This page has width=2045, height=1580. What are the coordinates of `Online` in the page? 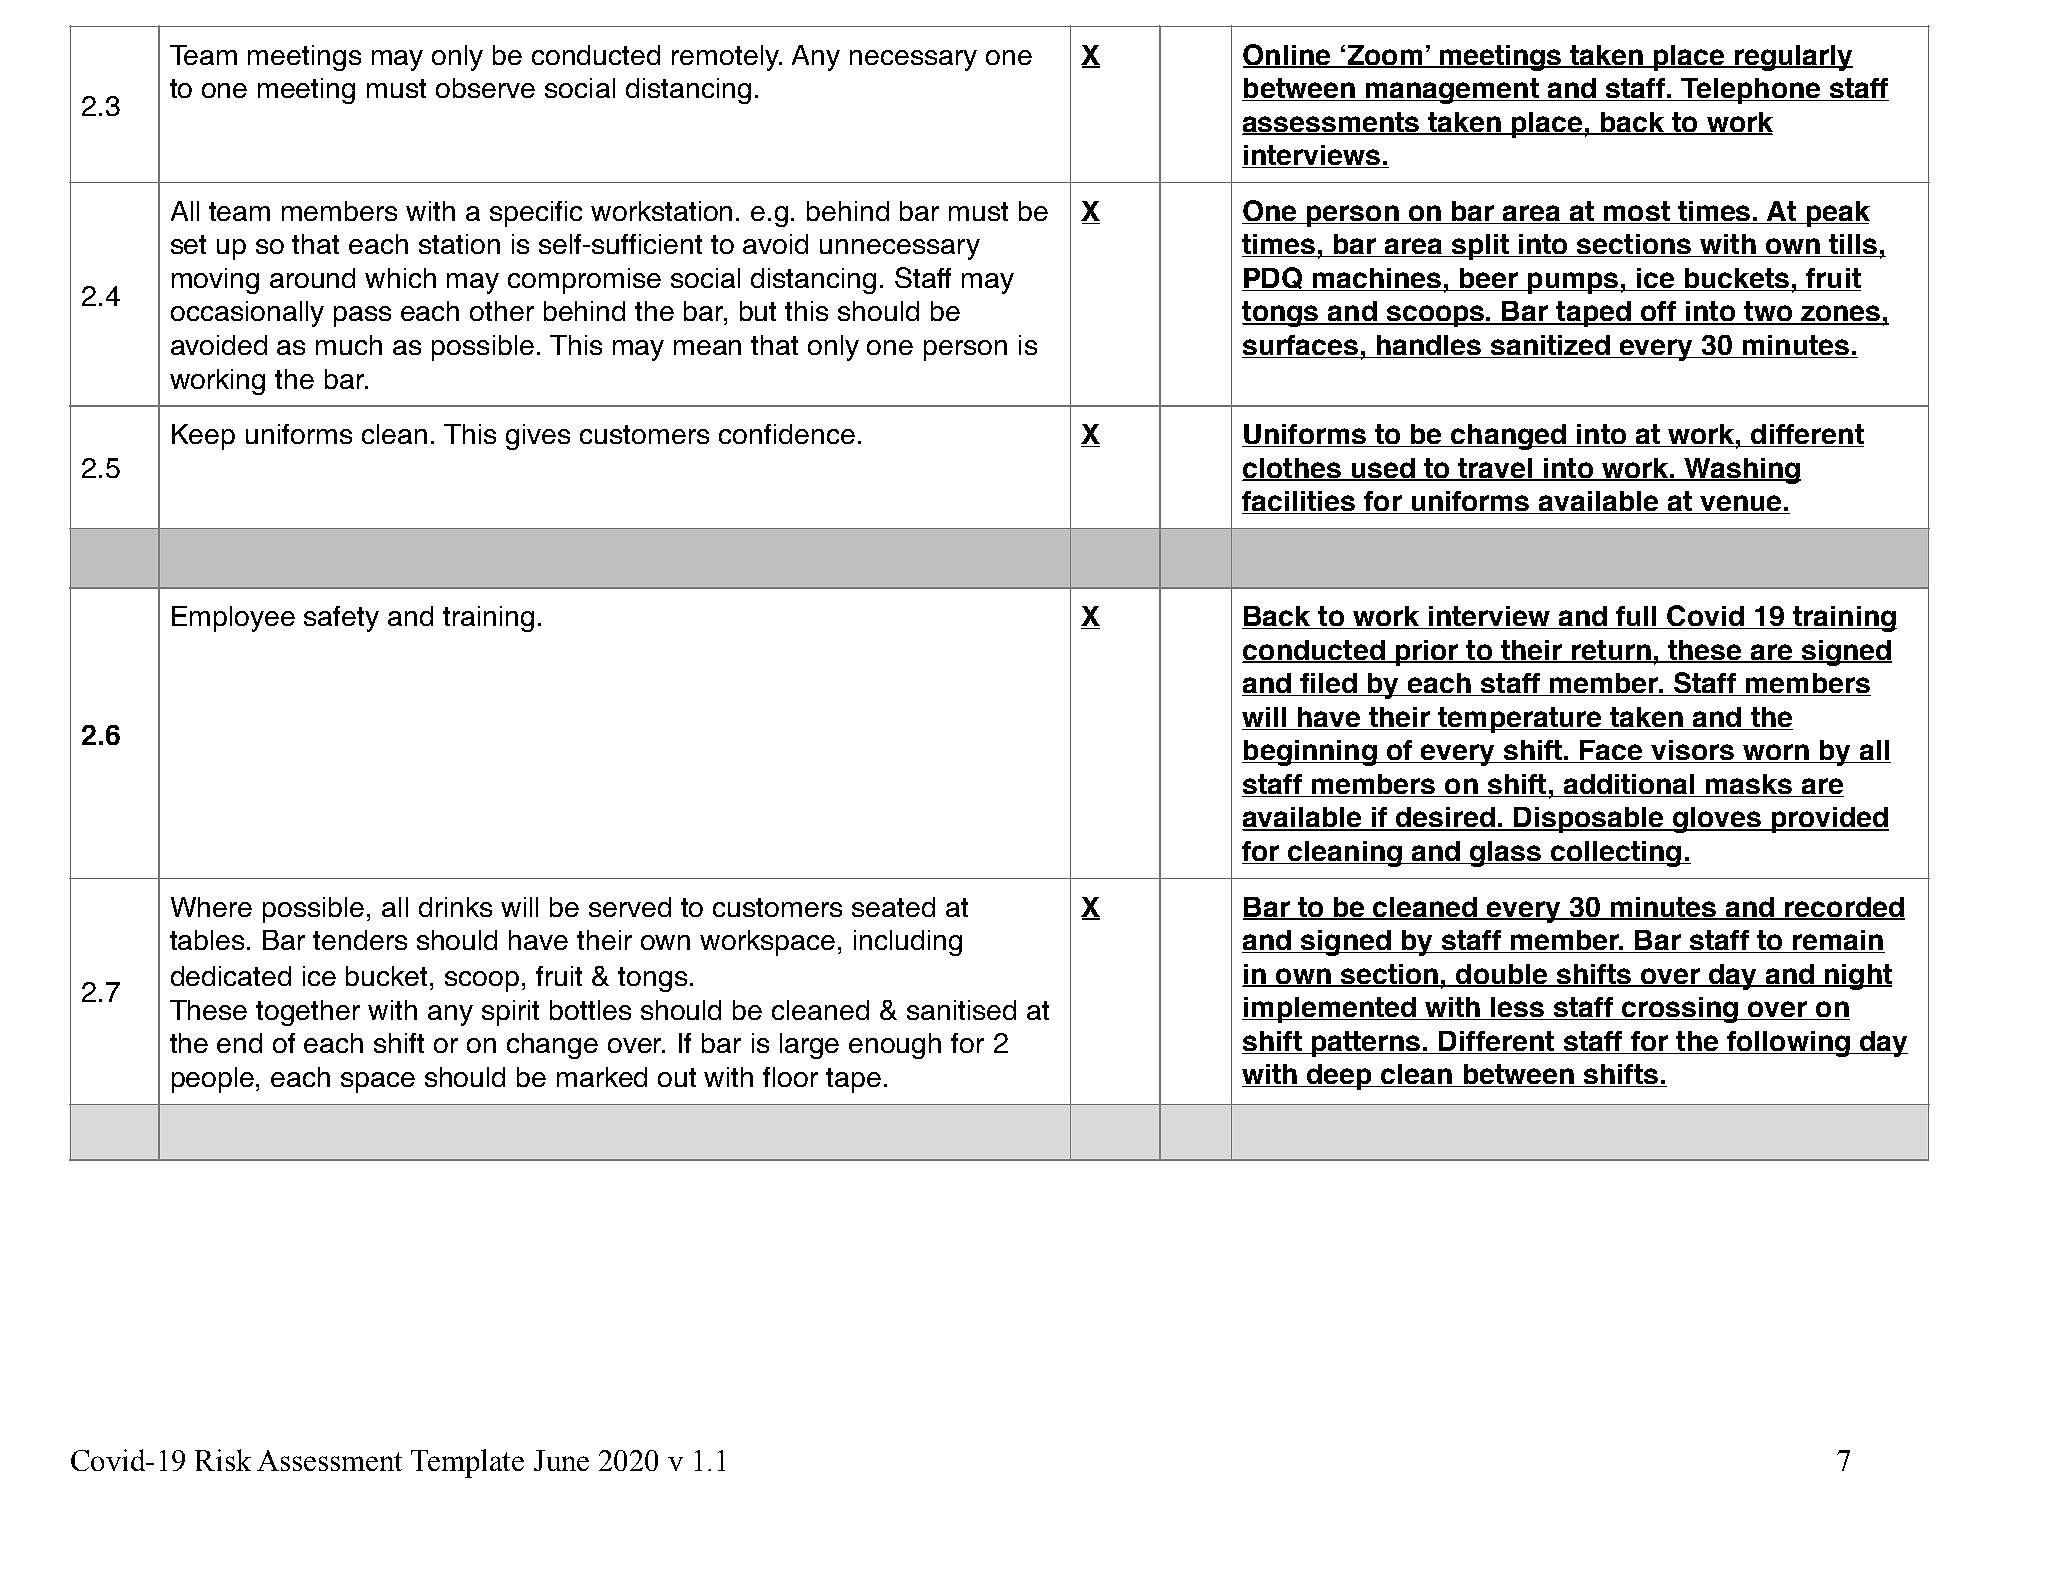 It's located at (1287, 56).
